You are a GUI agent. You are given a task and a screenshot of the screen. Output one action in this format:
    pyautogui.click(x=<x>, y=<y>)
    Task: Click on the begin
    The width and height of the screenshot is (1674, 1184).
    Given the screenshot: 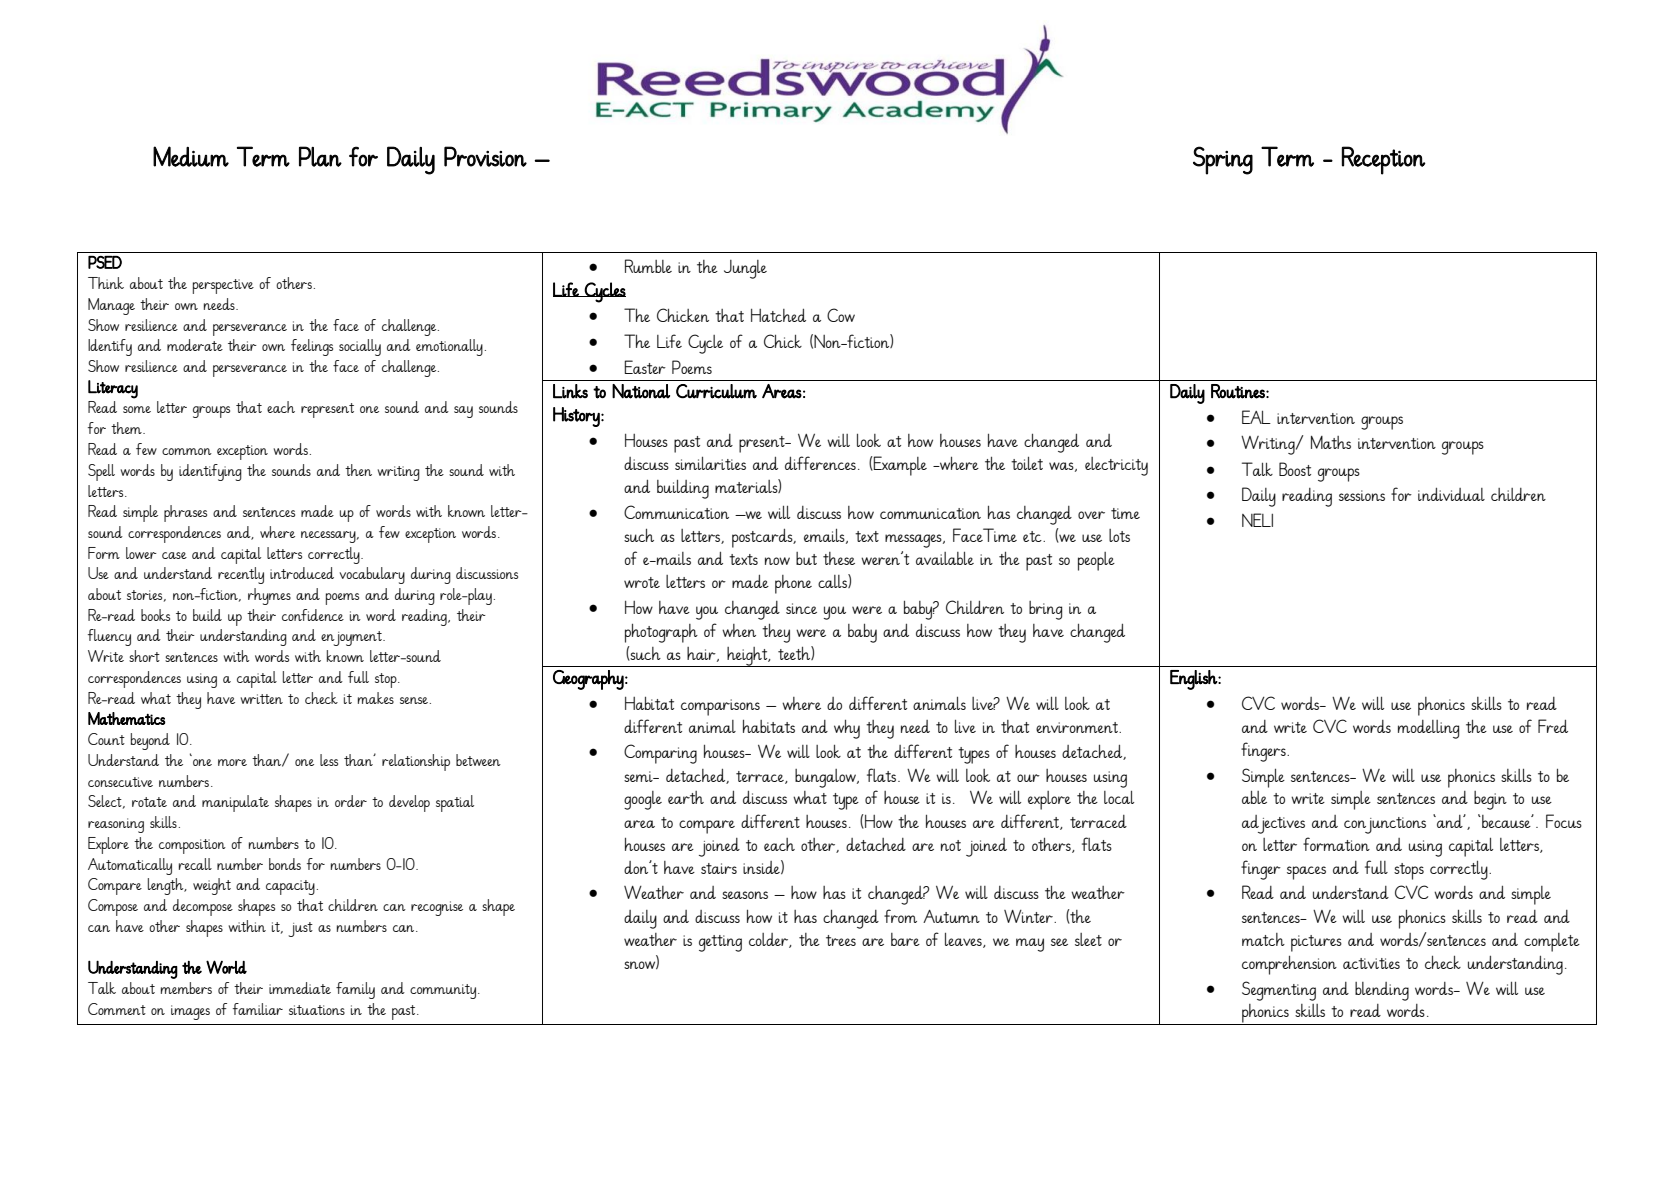 What is the action you would take?
    pyautogui.click(x=1490, y=800)
